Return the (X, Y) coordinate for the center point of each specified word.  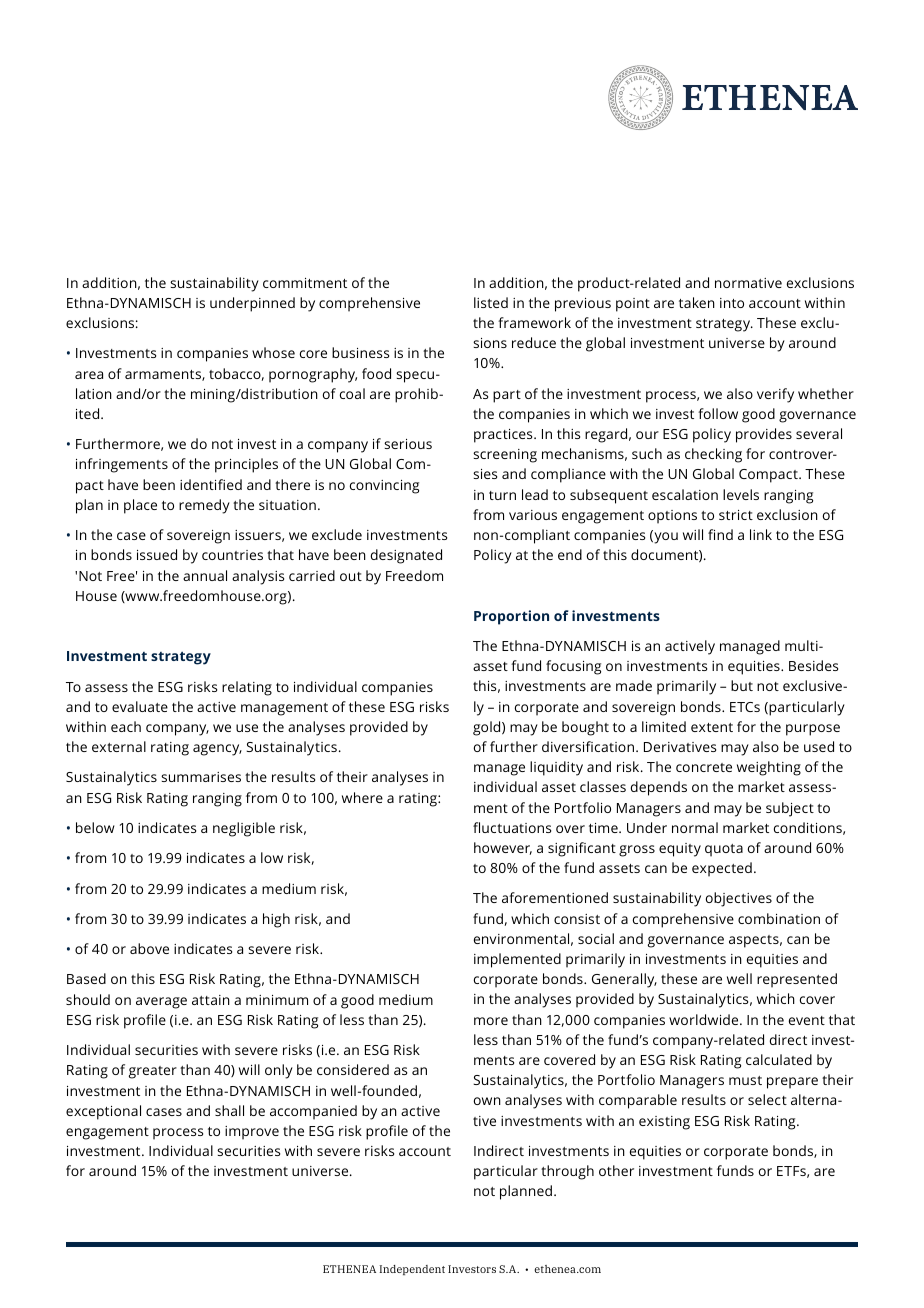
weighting (769, 768)
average (161, 1003)
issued (157, 554)
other (616, 1170)
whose (273, 352)
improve (252, 1133)
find (720, 534)
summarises (201, 777)
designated (406, 556)
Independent (412, 1270)
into (732, 303)
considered (353, 1069)
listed (491, 302)
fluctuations (512, 827)
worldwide (705, 1019)
